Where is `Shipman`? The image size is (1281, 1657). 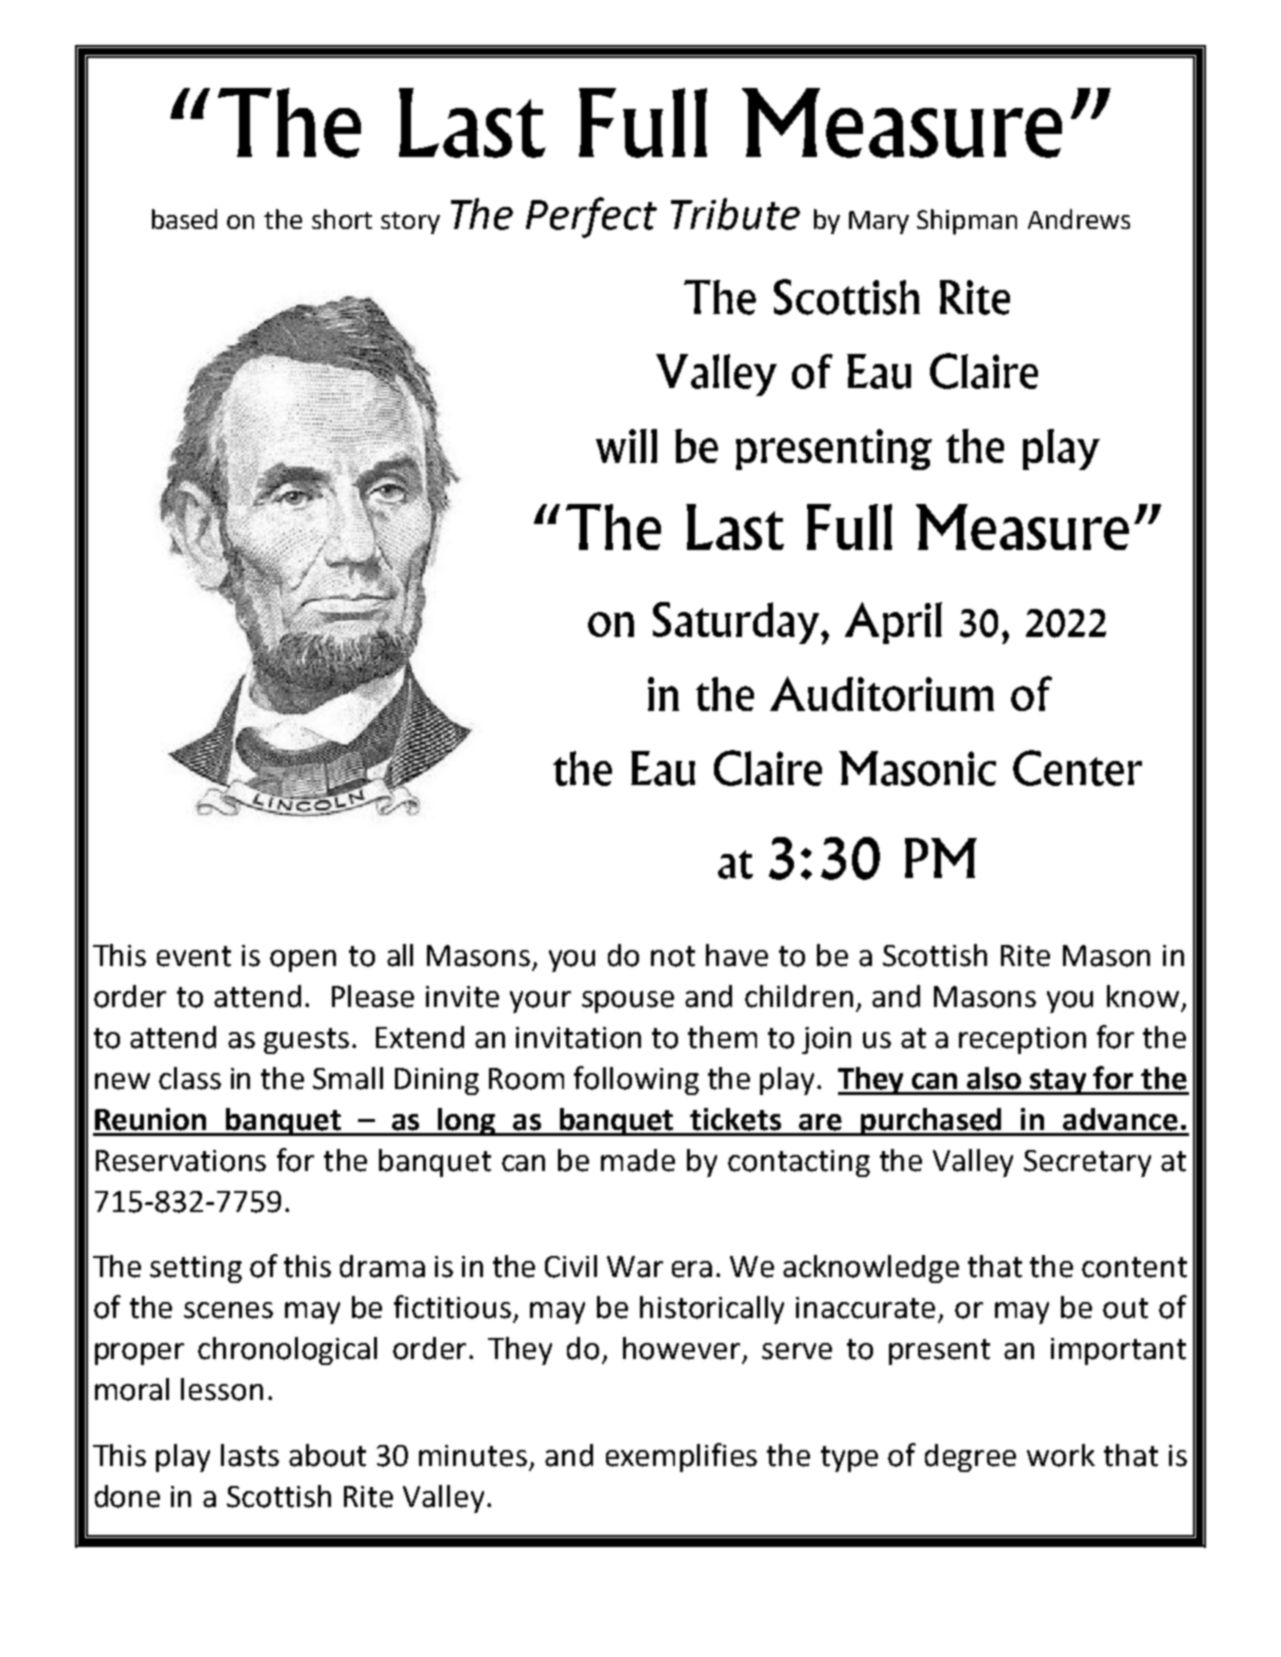 Shipman is located at coordinates (967, 222).
